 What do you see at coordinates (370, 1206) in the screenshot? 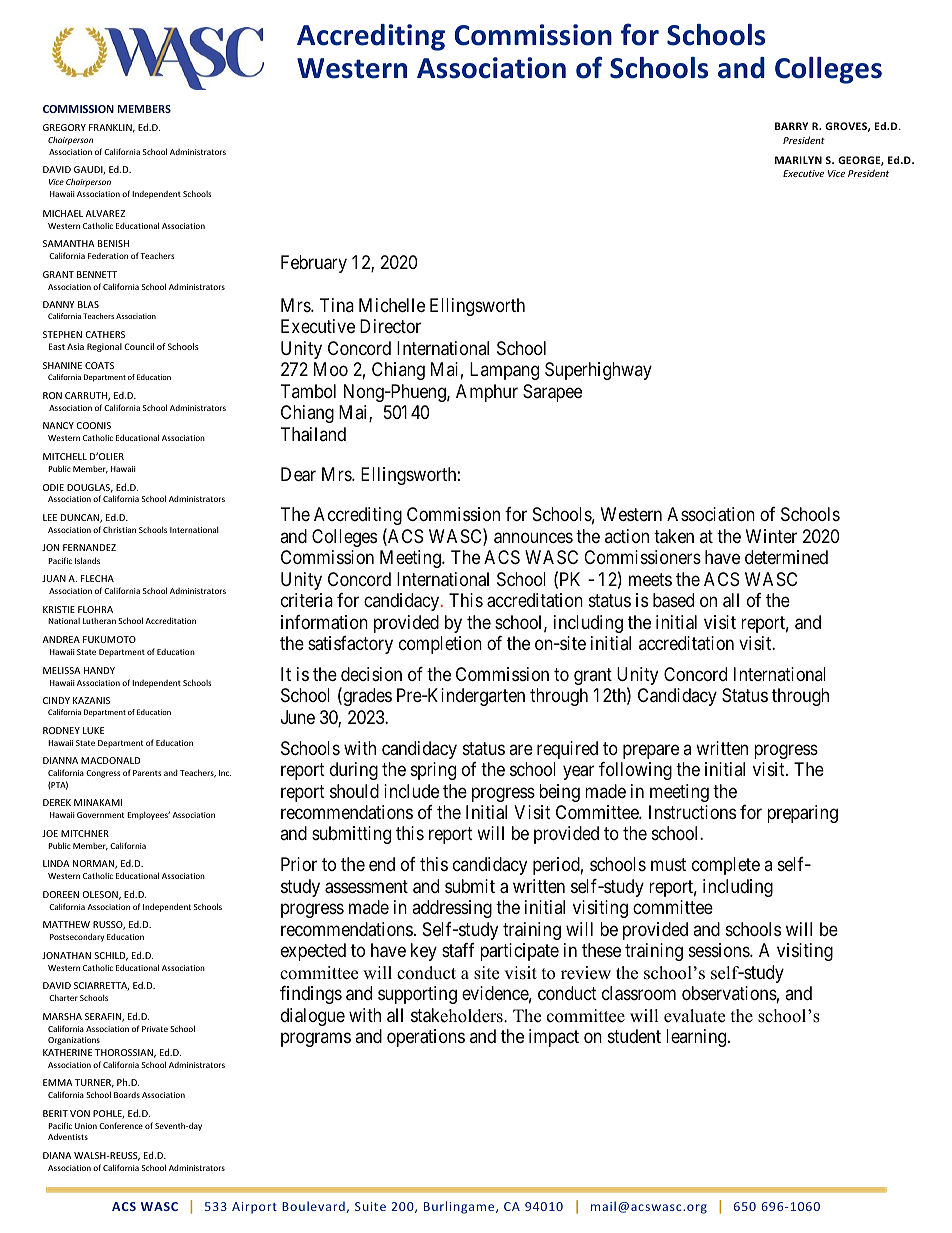
I see `Suite` at bounding box center [370, 1206].
